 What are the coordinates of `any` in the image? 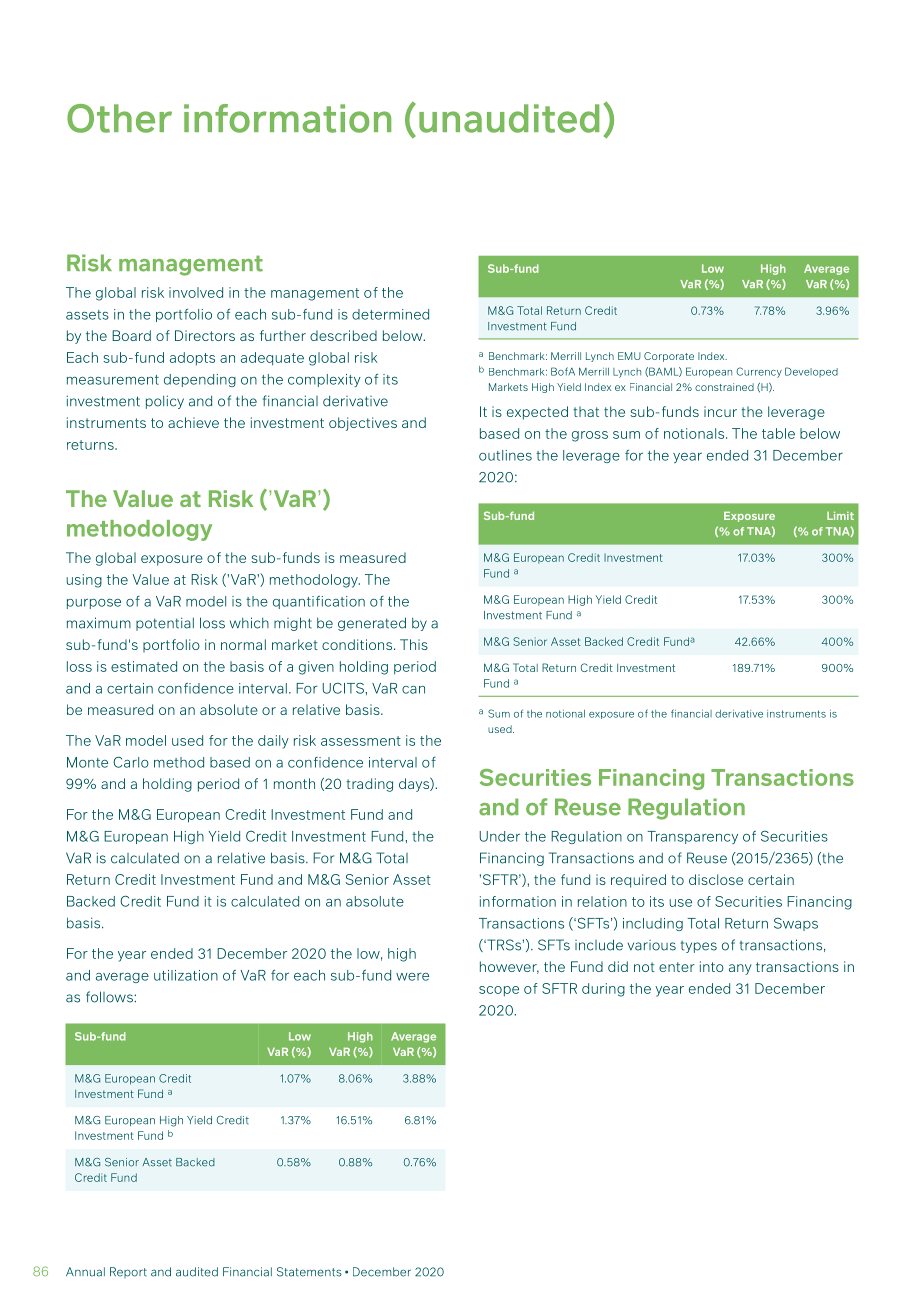 It's located at (740, 969).
